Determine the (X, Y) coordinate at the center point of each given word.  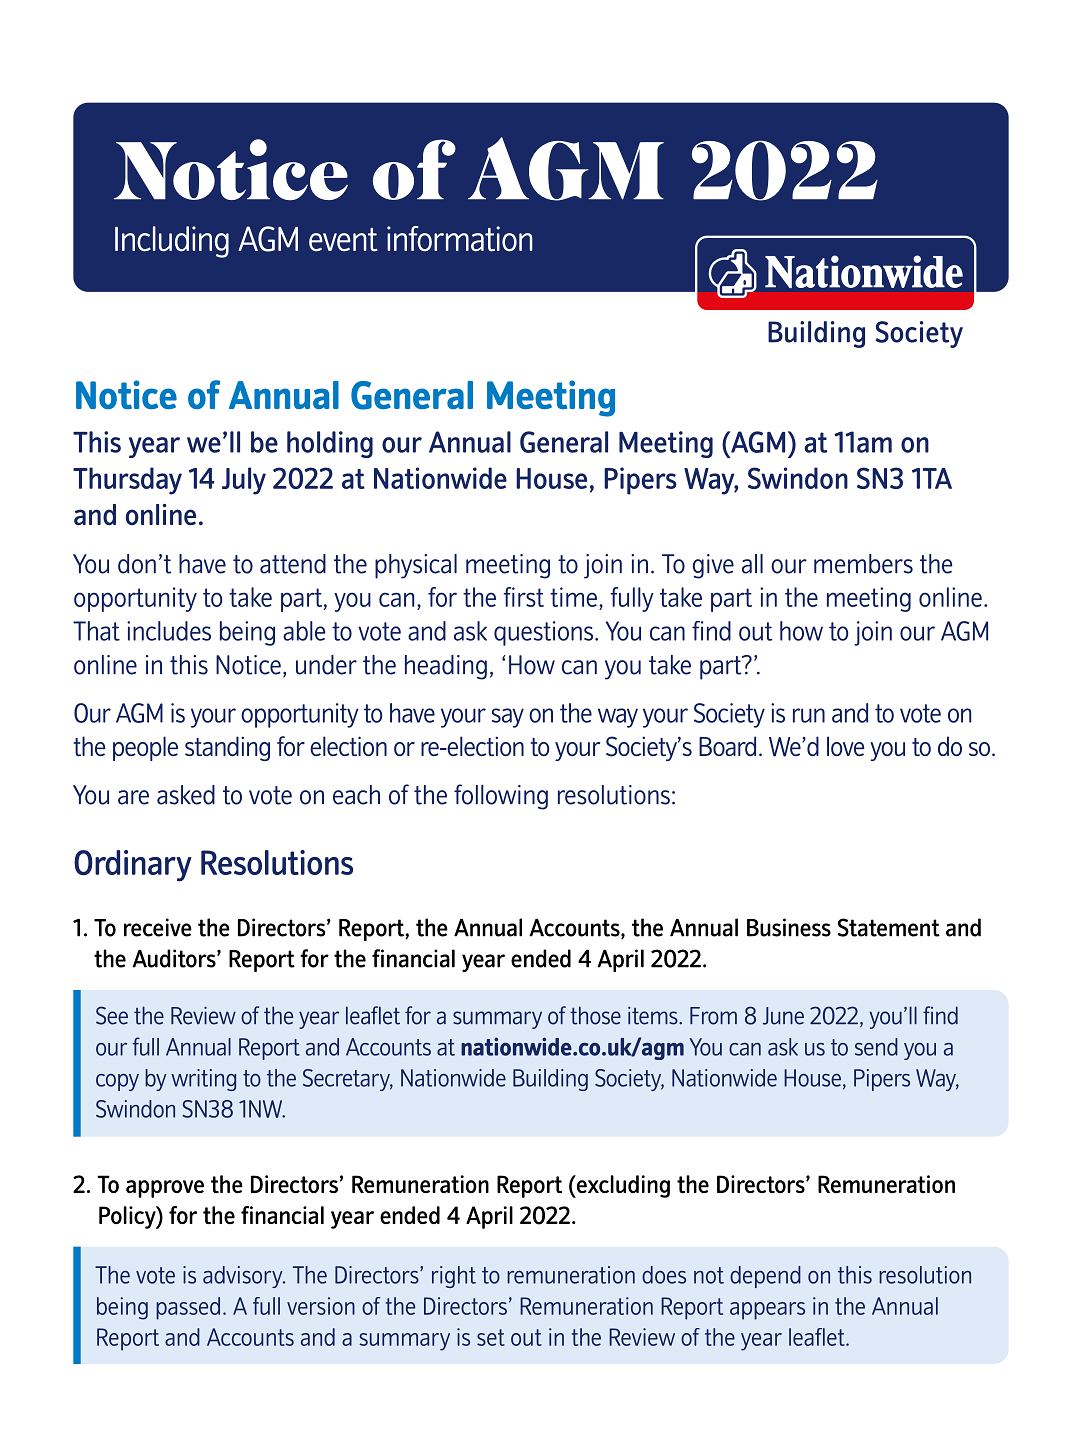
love (846, 746)
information (460, 239)
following (501, 797)
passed (188, 1308)
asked (186, 795)
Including (172, 242)
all (752, 564)
